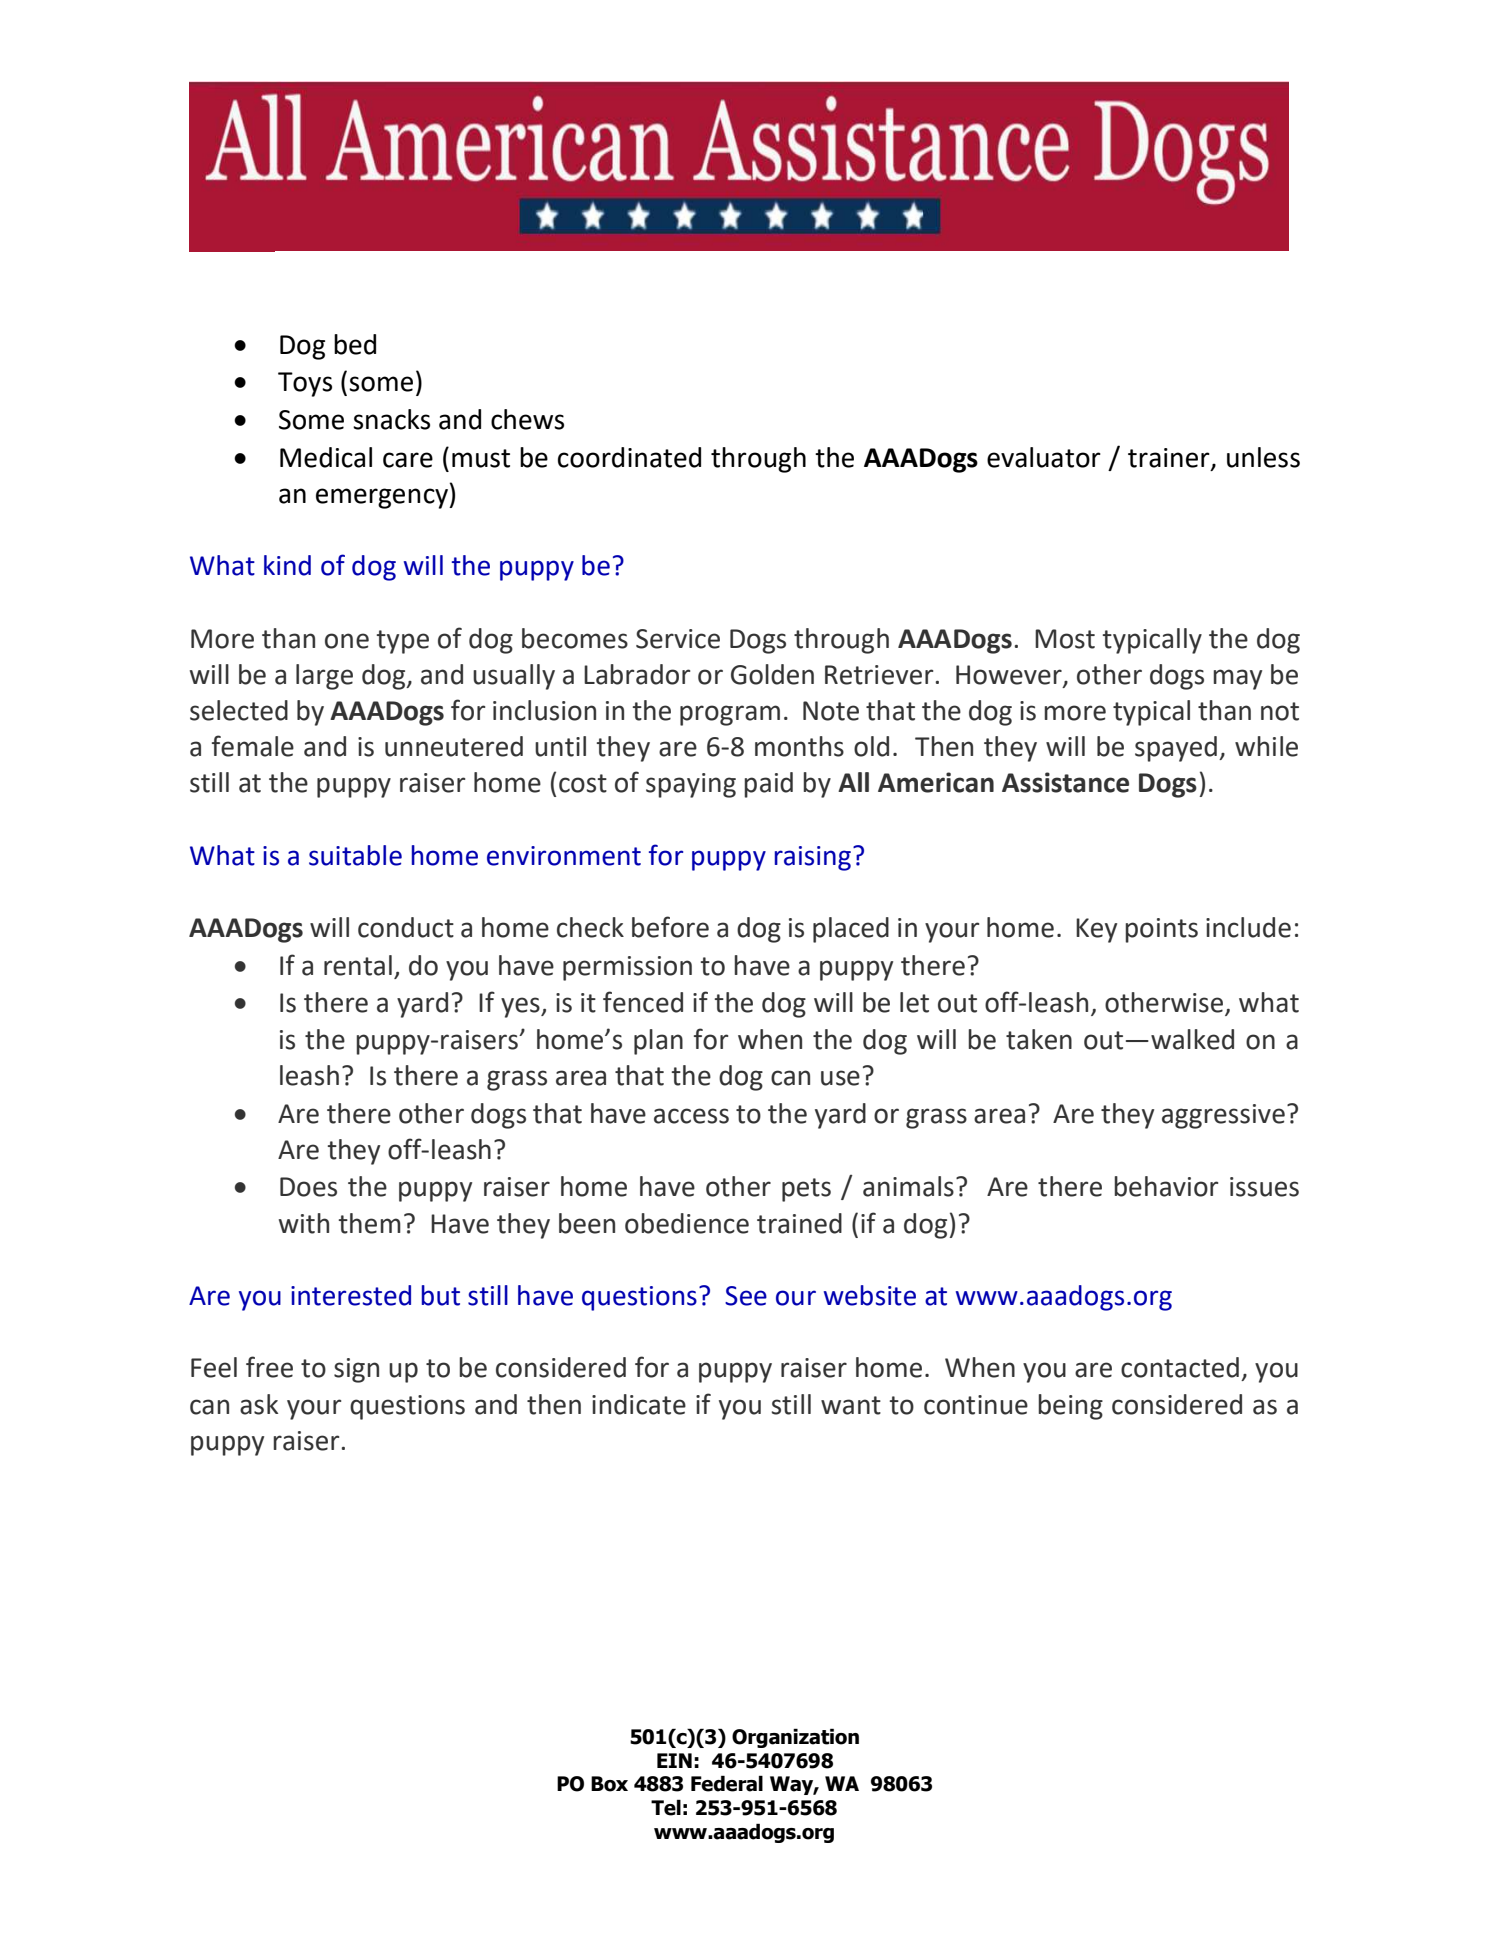  Describe the element at coordinates (308, 1187) in the screenshot. I see `Does` at that location.
